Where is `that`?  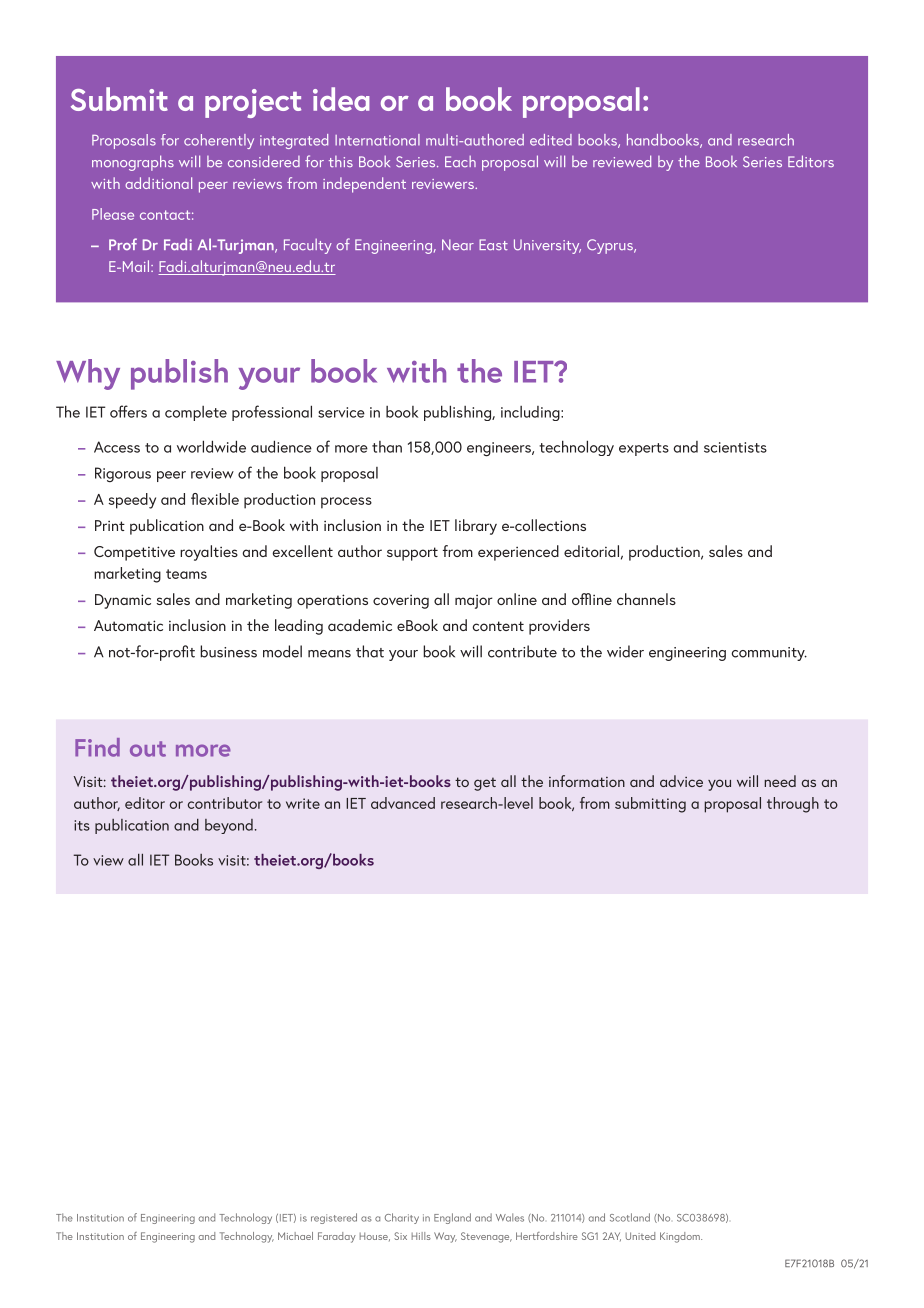
that is located at coordinates (370, 651).
